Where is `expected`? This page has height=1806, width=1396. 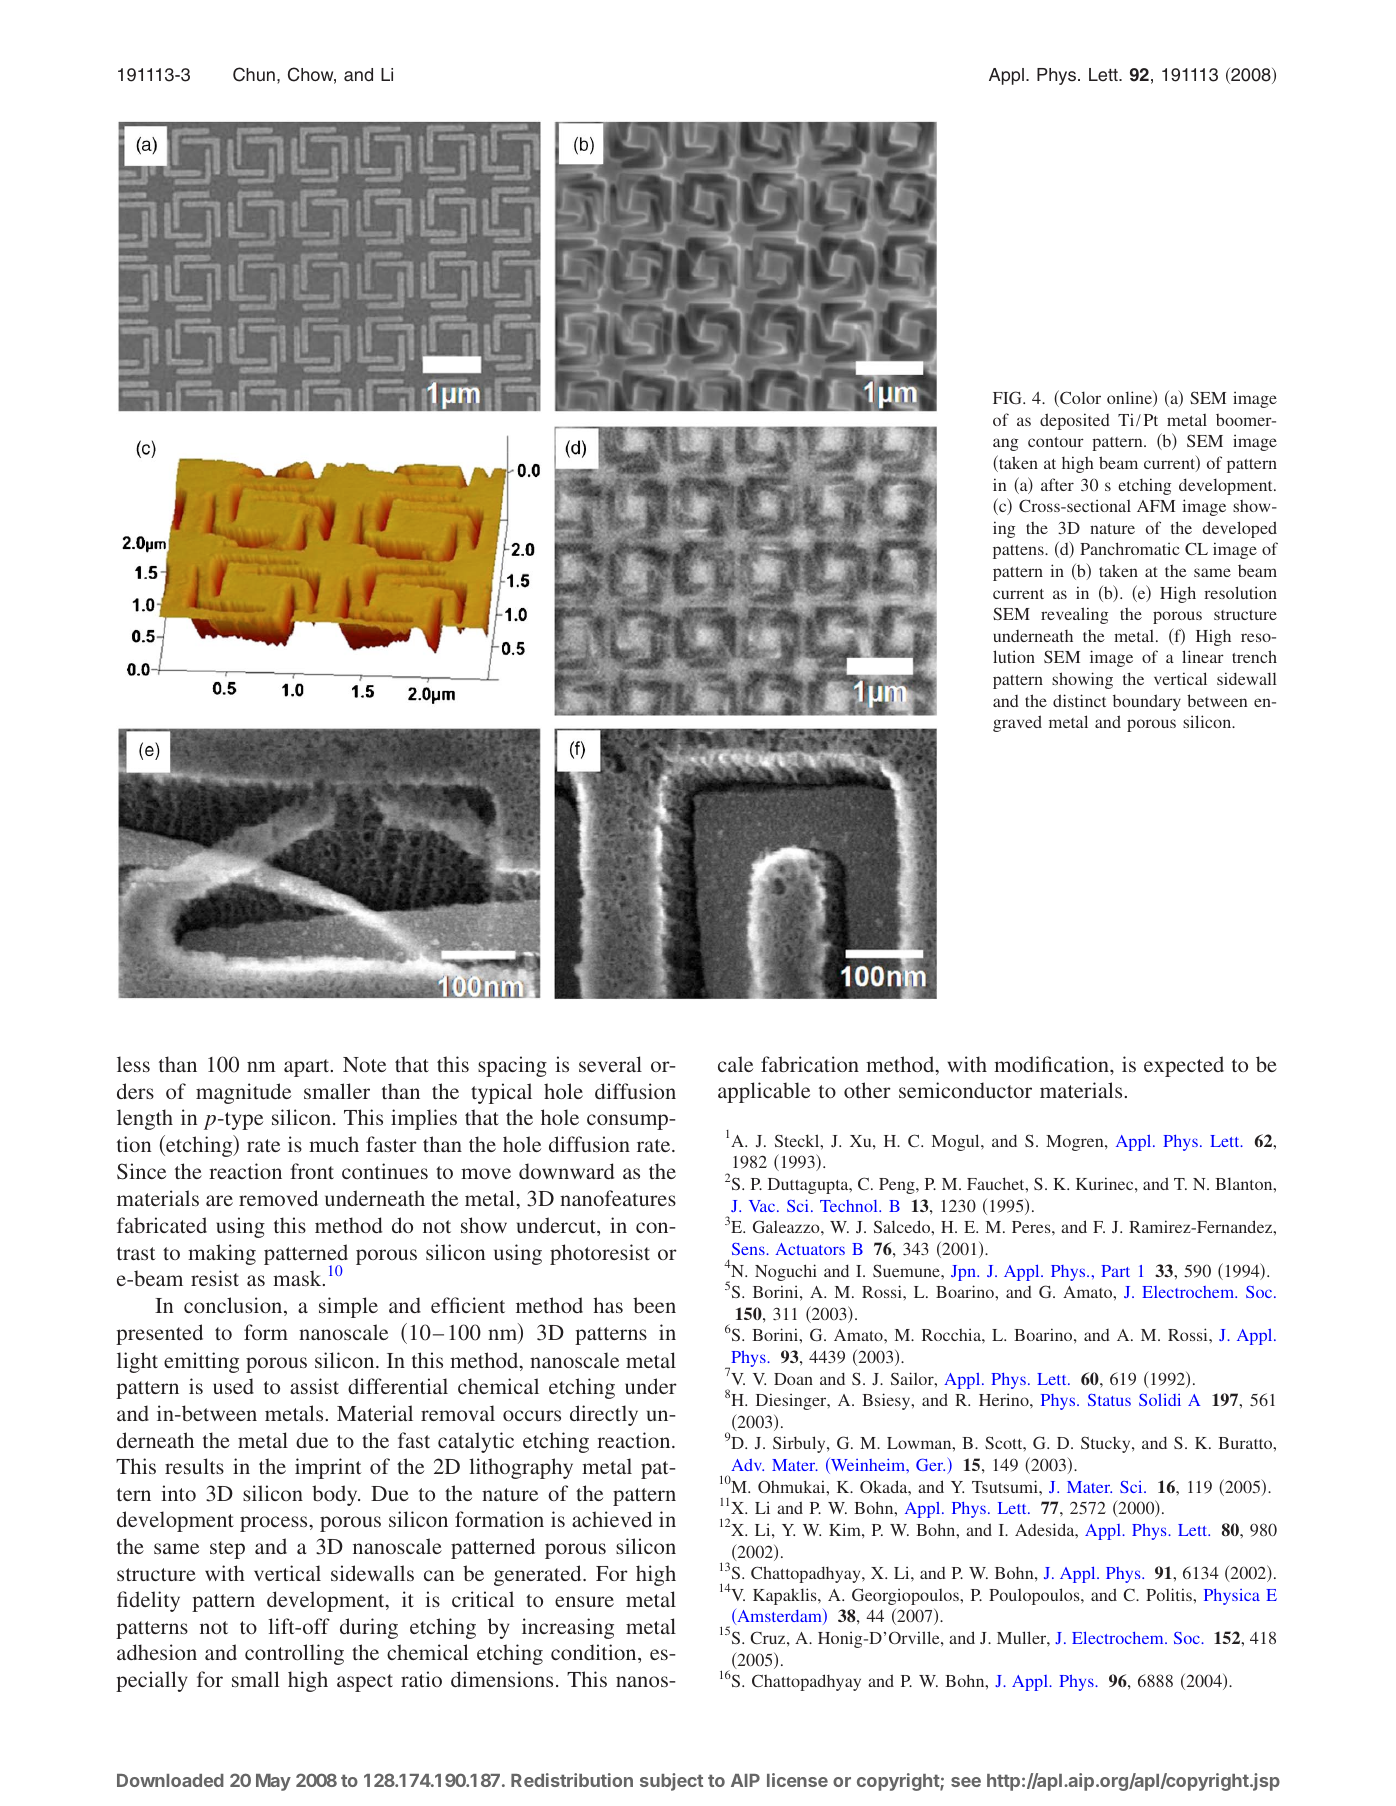
expected is located at coordinates (1184, 1066).
